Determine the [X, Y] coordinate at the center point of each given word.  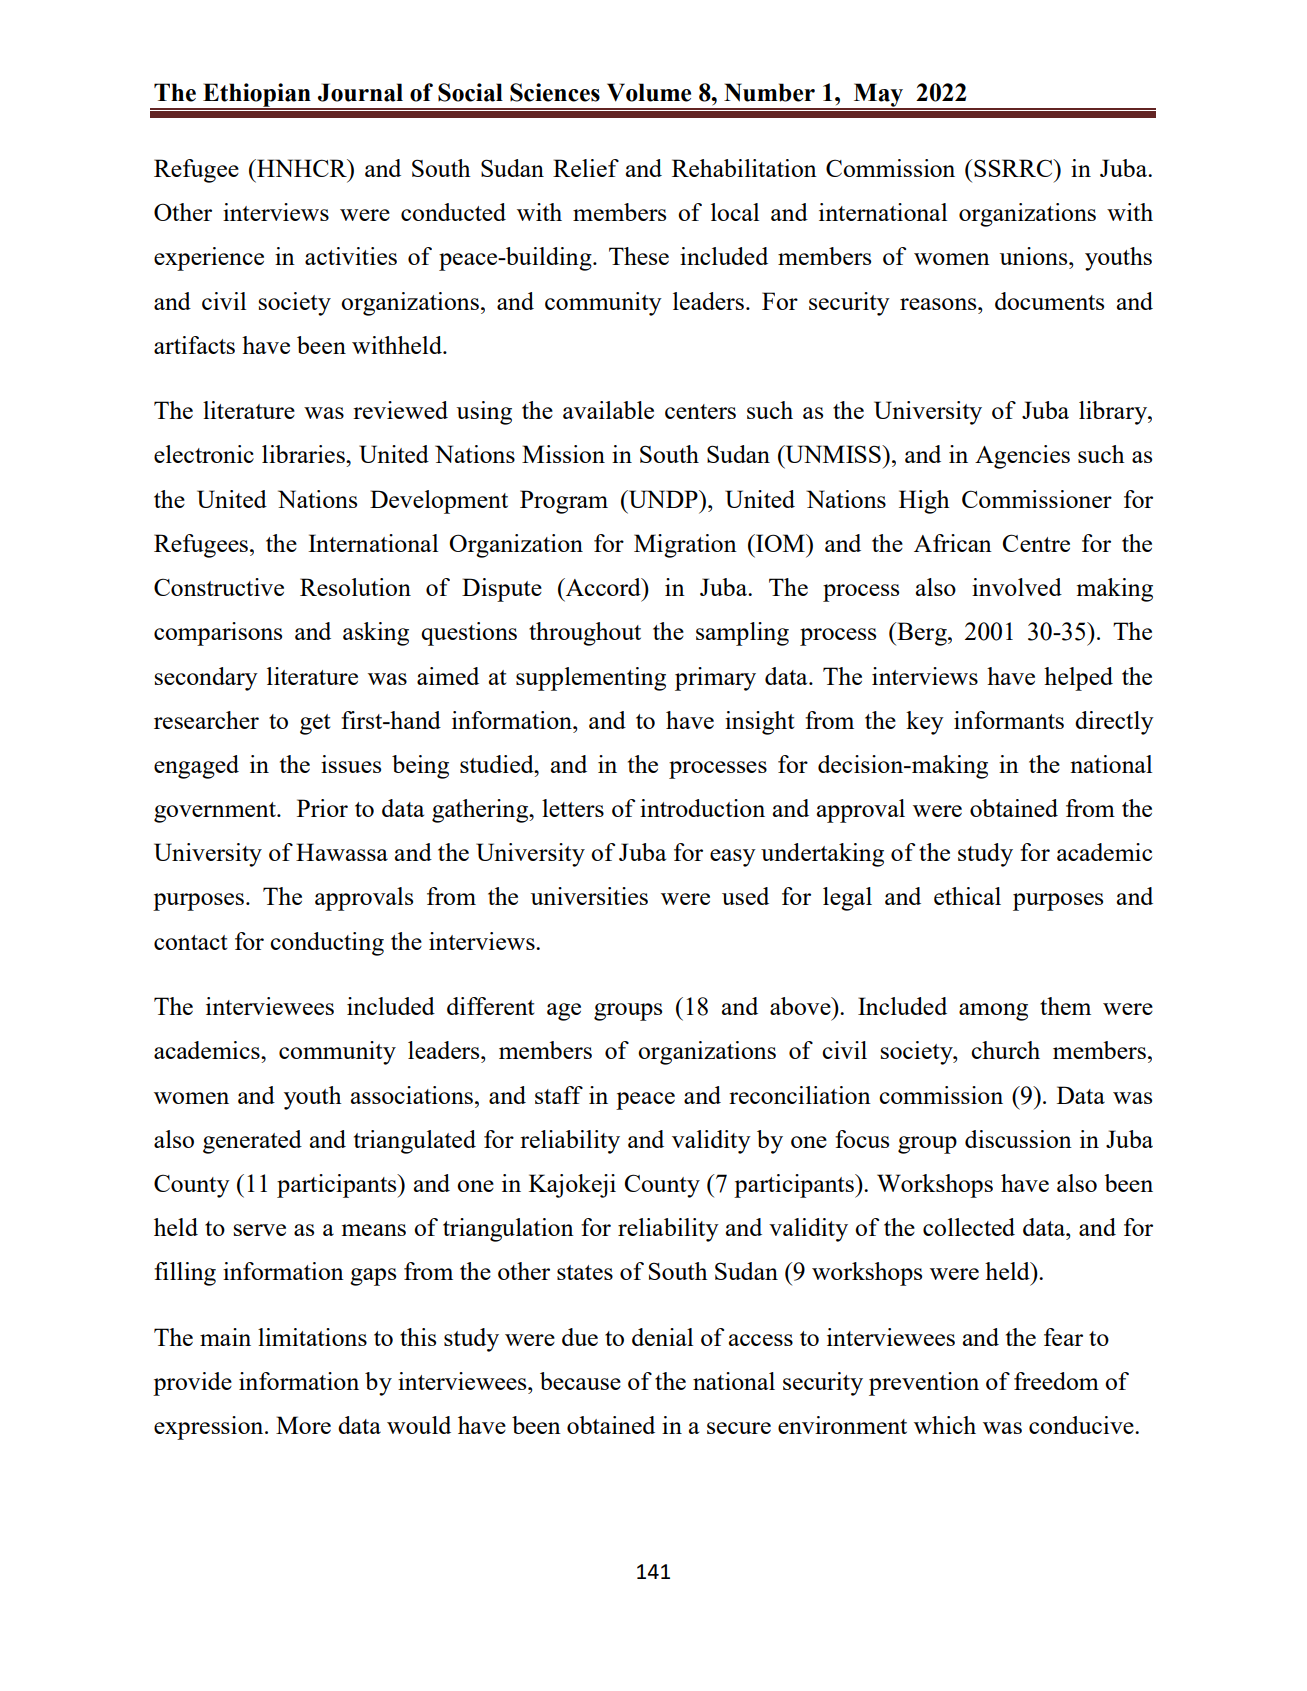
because [580, 1381]
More [303, 1425]
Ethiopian [257, 96]
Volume [649, 92]
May [879, 96]
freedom [1056, 1381]
